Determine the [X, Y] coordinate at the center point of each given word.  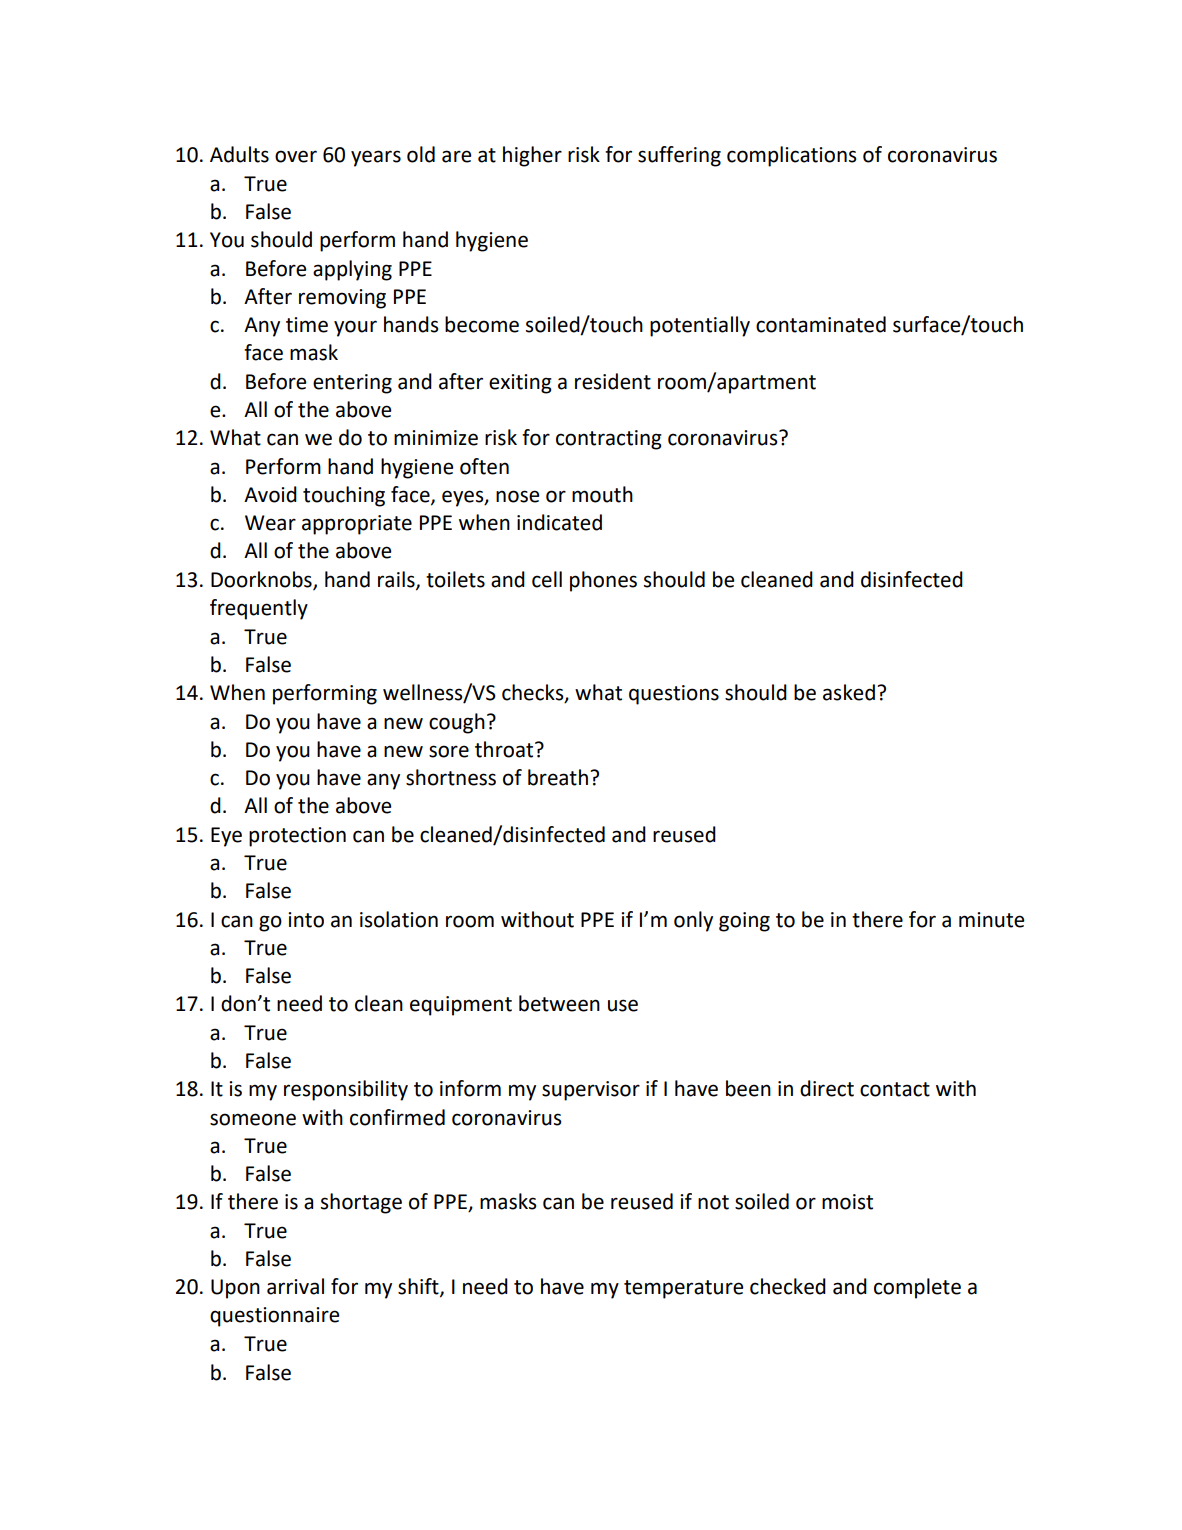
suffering [679, 156]
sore [449, 751]
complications [791, 156]
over [296, 156]
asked [849, 692]
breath [558, 777]
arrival [295, 1286]
